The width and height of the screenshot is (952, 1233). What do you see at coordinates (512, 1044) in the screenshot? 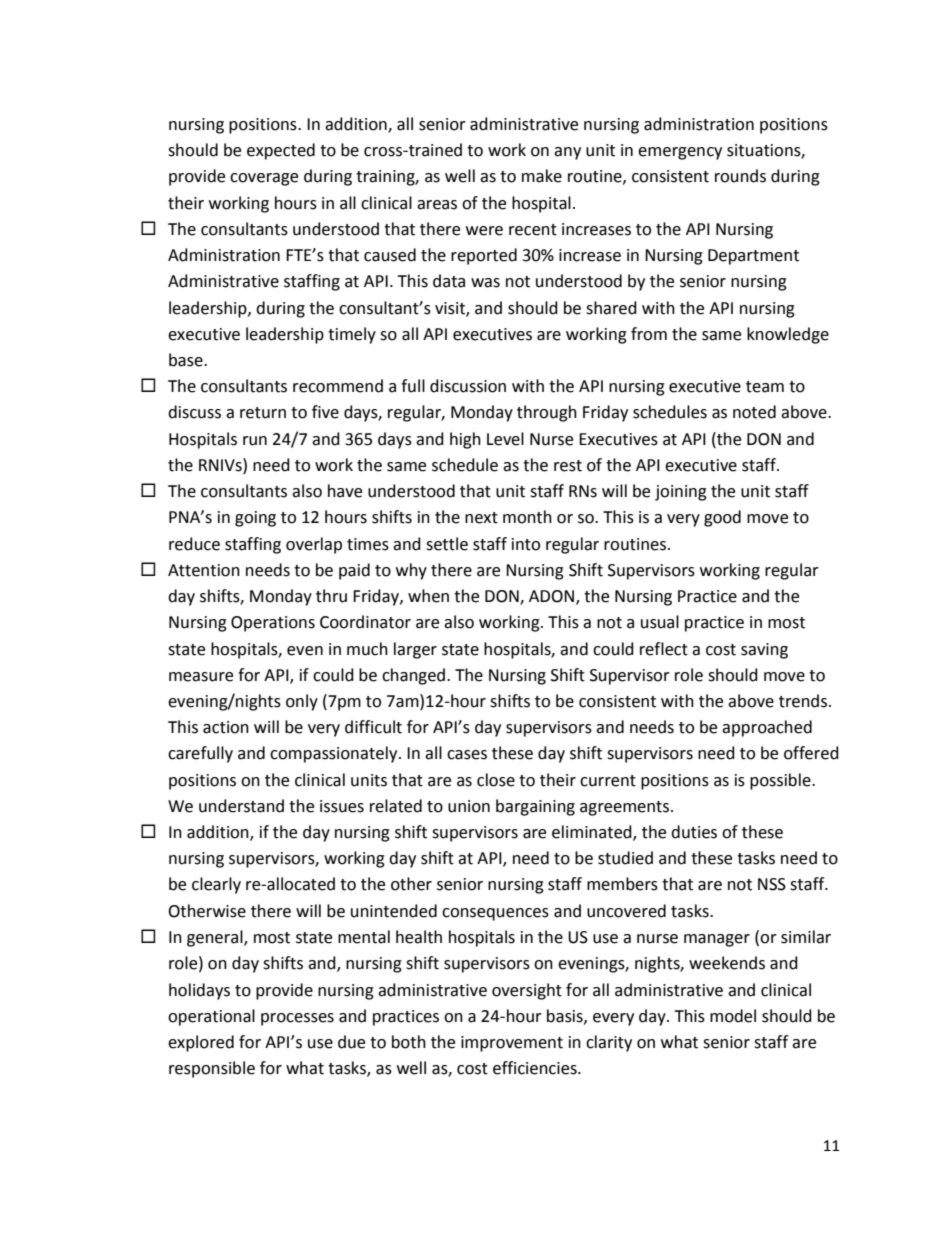
I see `improvement` at bounding box center [512, 1044].
